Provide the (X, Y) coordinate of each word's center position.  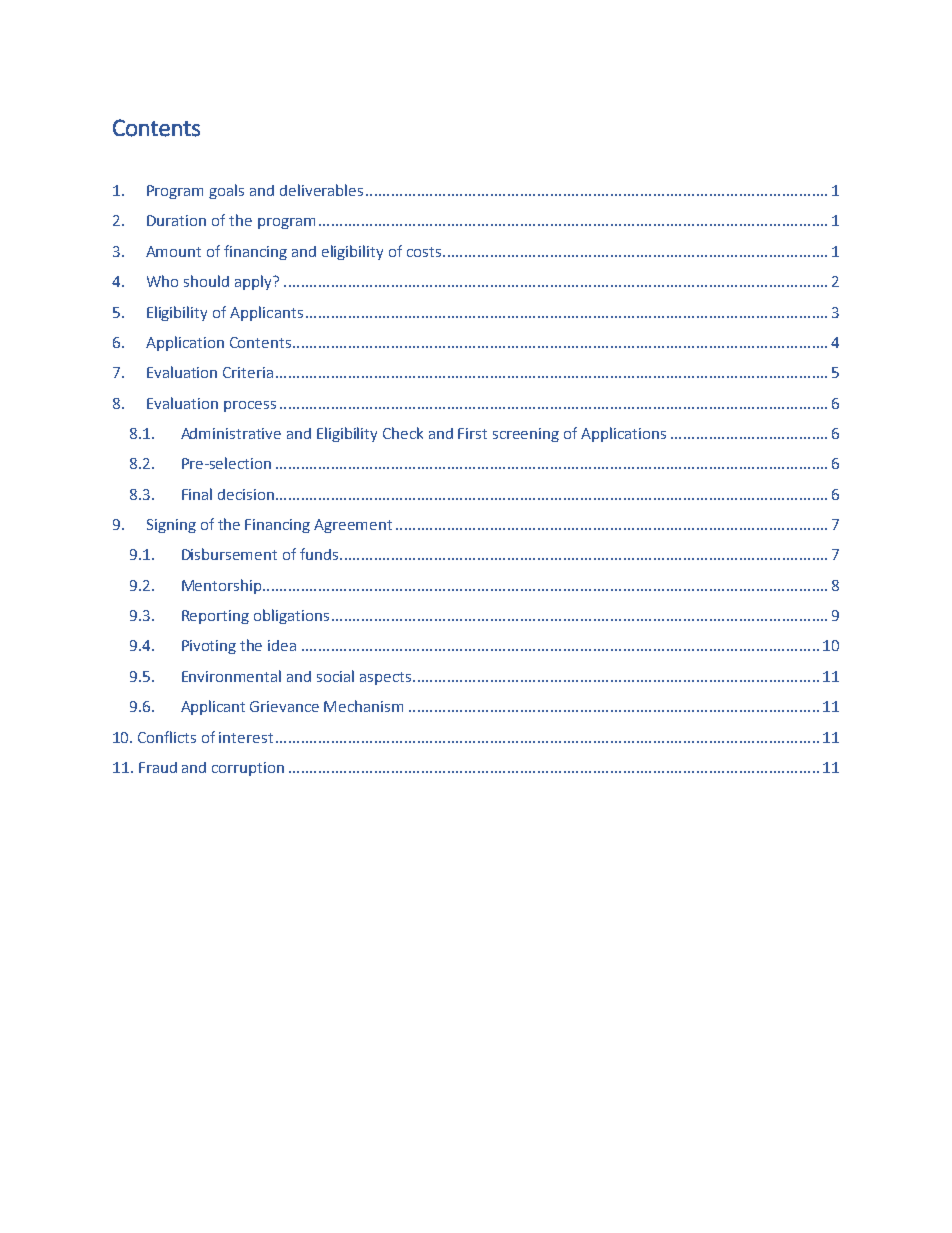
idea (282, 645)
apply (254, 282)
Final (197, 494)
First (472, 433)
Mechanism (363, 706)
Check (403, 433)
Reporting (215, 617)
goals (226, 191)
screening (526, 435)
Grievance (284, 706)
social (335, 676)
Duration (176, 220)
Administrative (231, 433)
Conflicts (167, 737)
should (206, 281)
